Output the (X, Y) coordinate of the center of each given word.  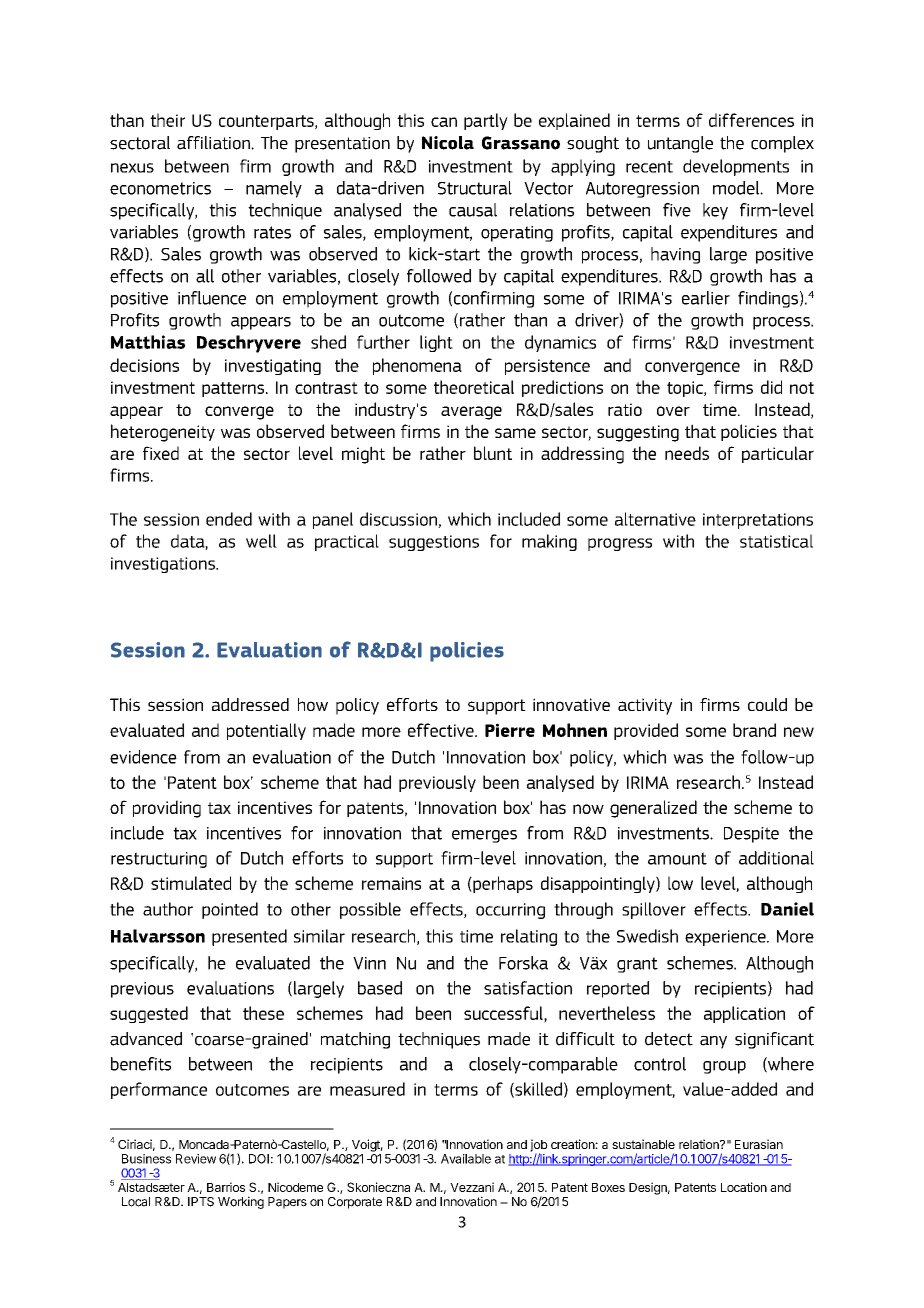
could (767, 704)
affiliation (214, 143)
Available (466, 1159)
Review (196, 1159)
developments (736, 167)
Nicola (448, 143)
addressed (250, 704)
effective (442, 730)
